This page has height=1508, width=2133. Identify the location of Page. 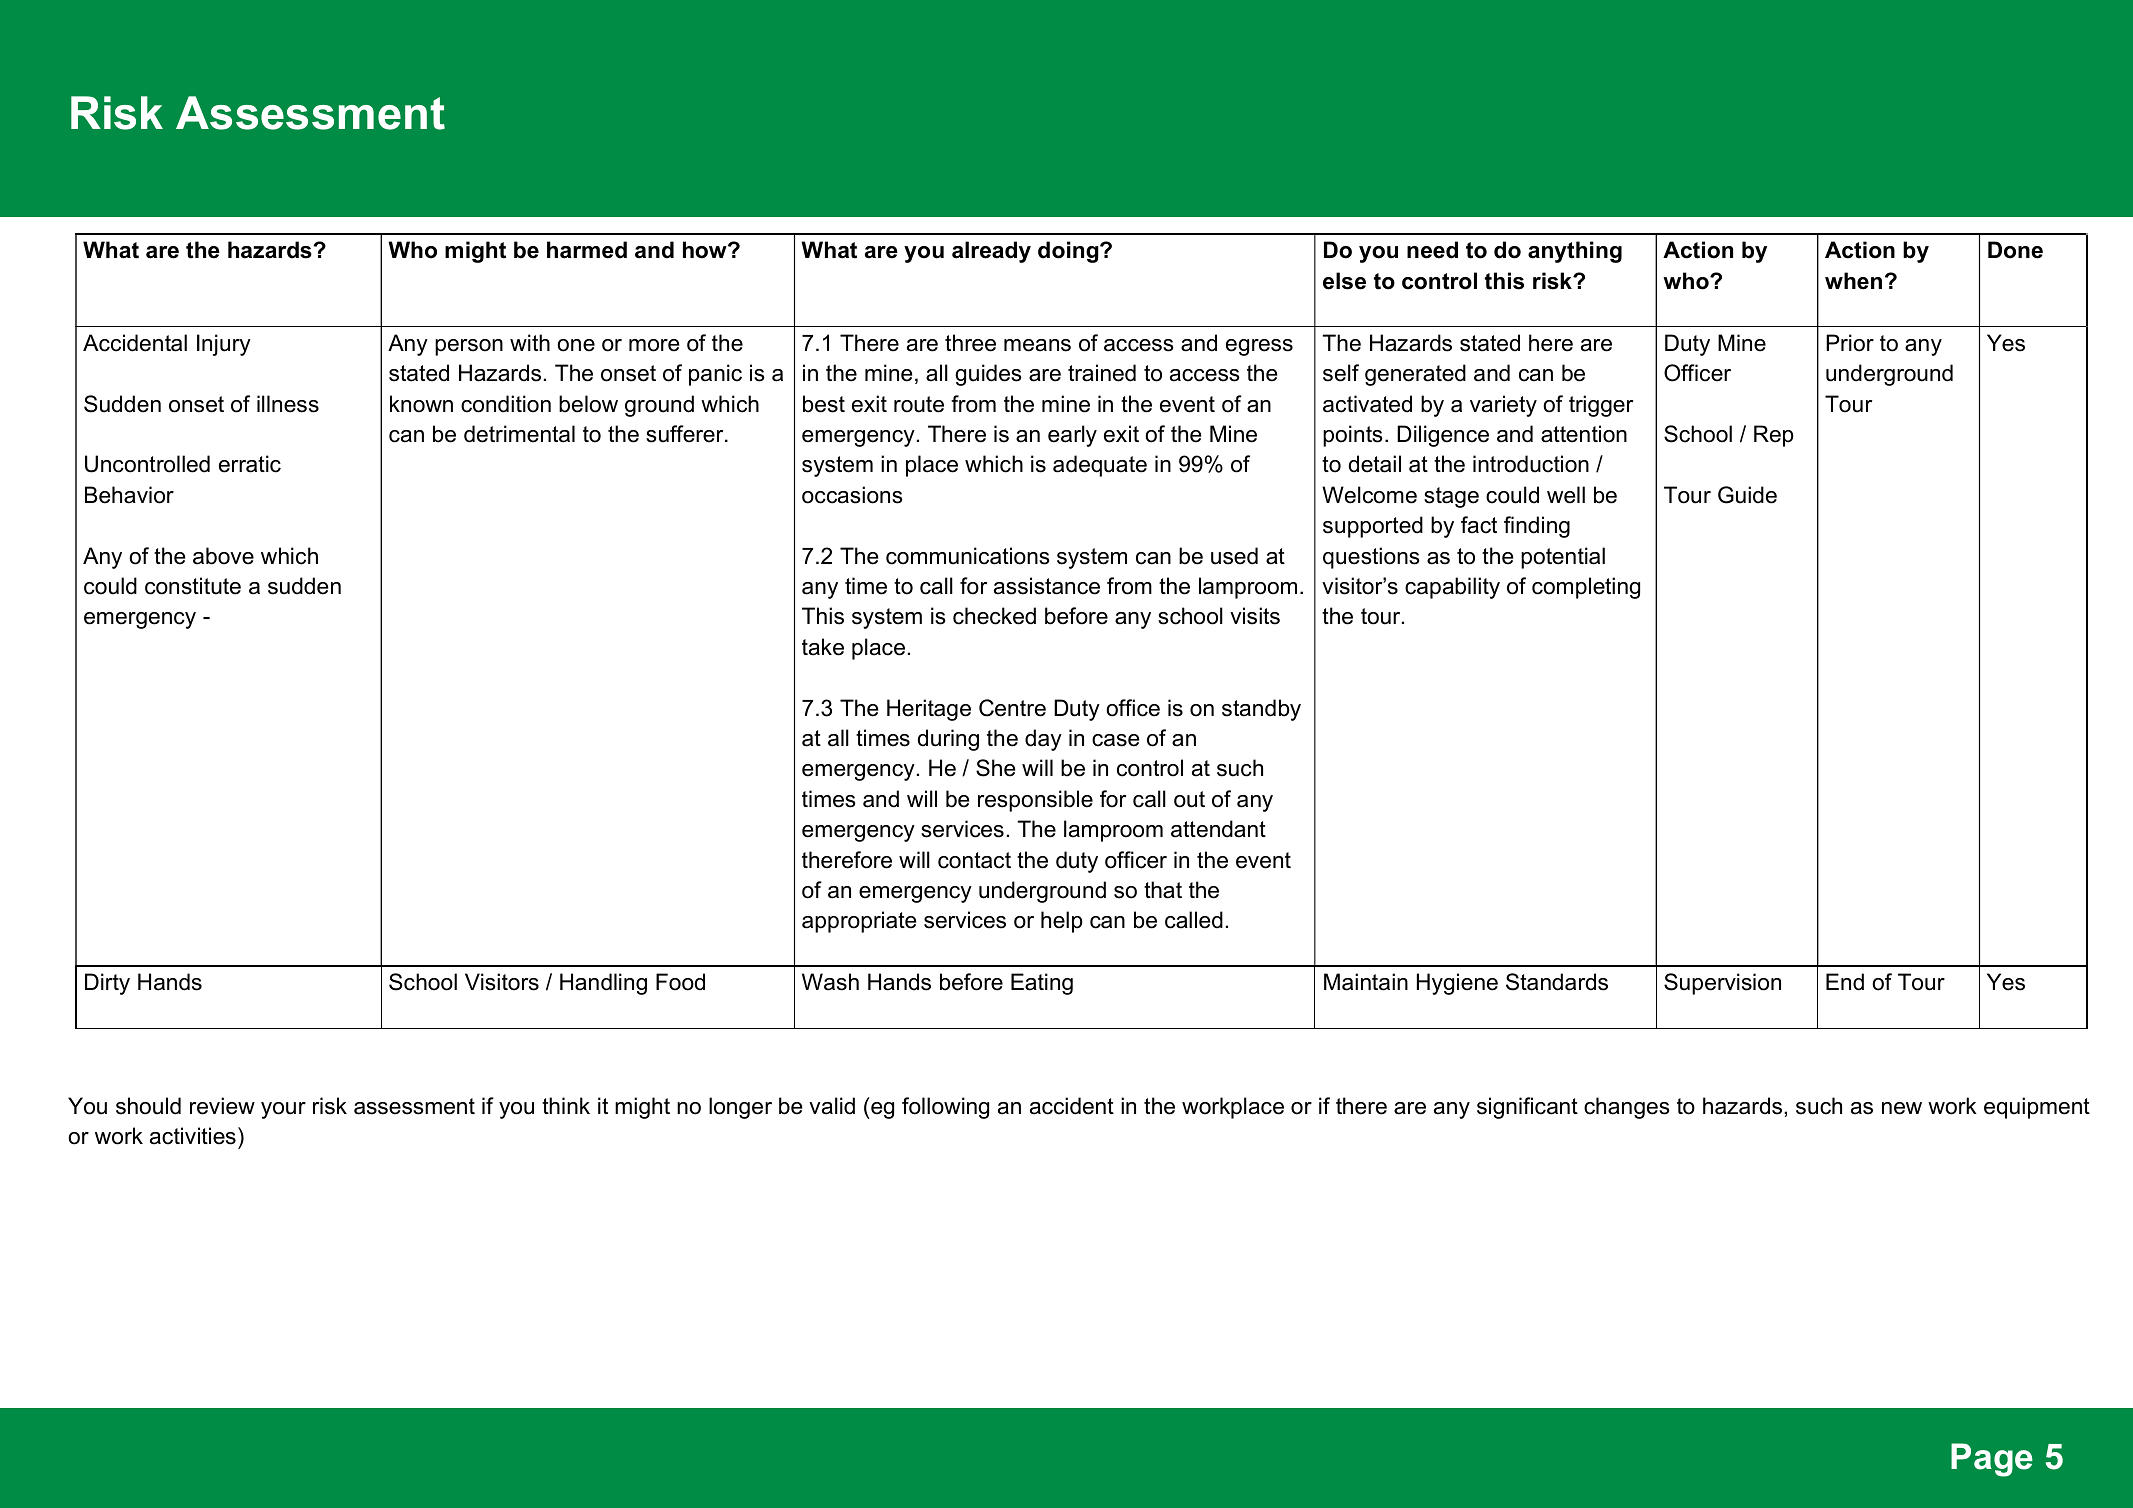
(1992, 1460).
